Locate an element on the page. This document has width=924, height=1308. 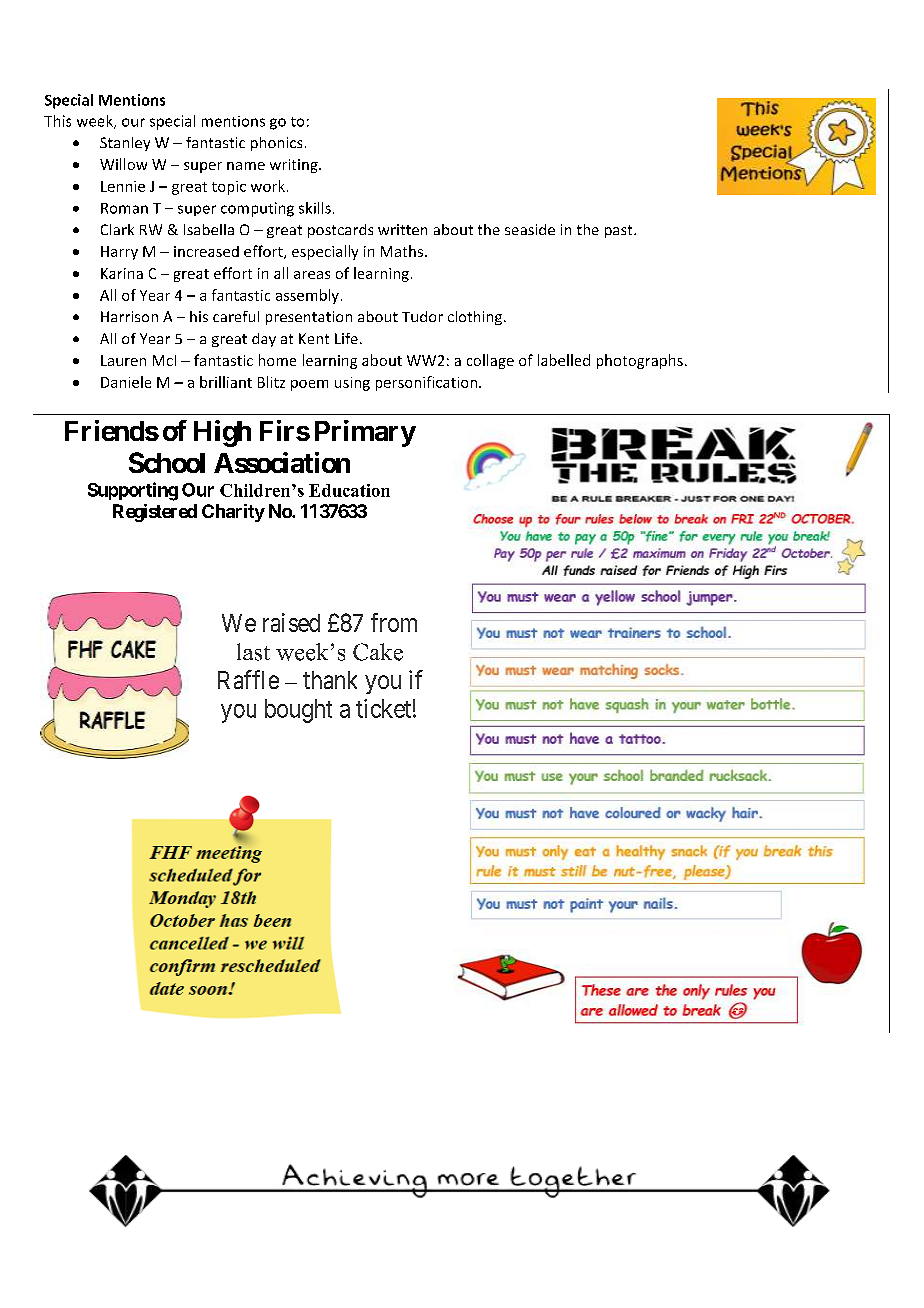
Daniele is located at coordinates (126, 382).
